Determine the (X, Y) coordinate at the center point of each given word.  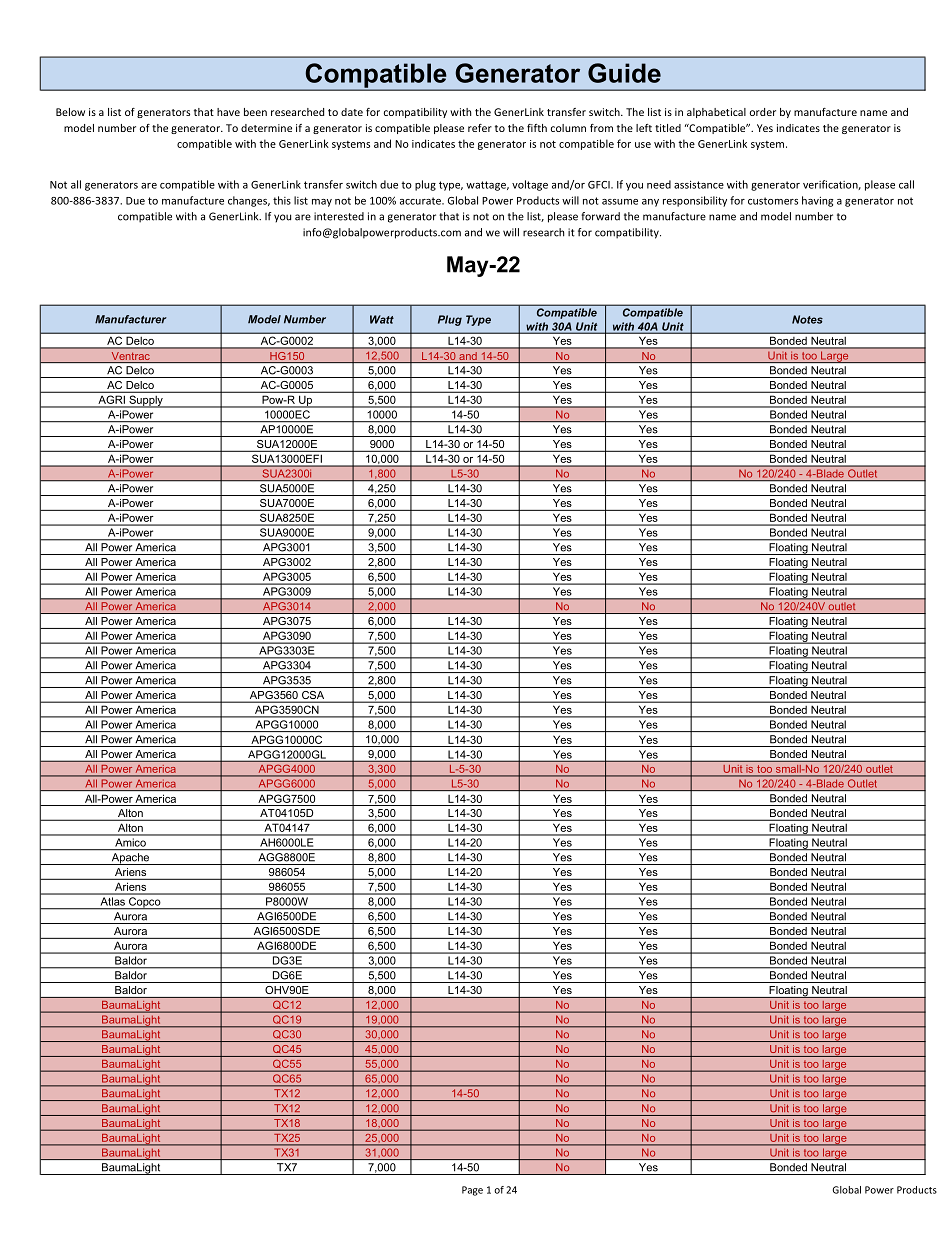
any (650, 203)
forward (600, 216)
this (282, 200)
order (763, 112)
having (817, 201)
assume (620, 202)
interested (339, 216)
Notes (807, 319)
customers (773, 201)
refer (480, 128)
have (228, 112)
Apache (130, 859)
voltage (530, 185)
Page (472, 1191)
